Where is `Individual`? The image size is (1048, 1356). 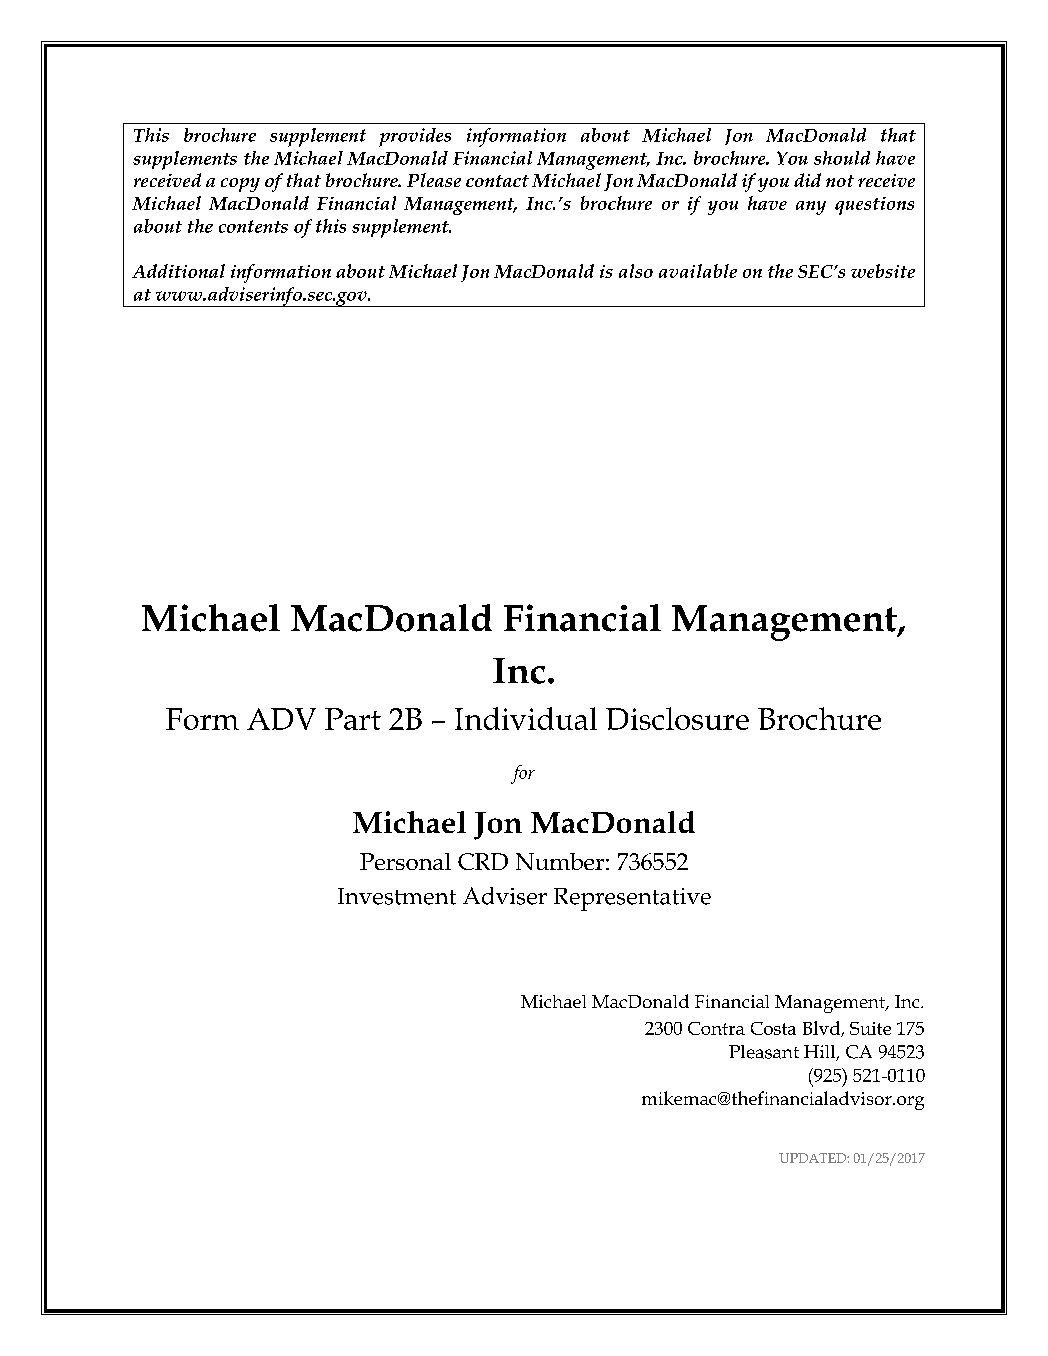
Individual is located at coordinates (526, 718).
